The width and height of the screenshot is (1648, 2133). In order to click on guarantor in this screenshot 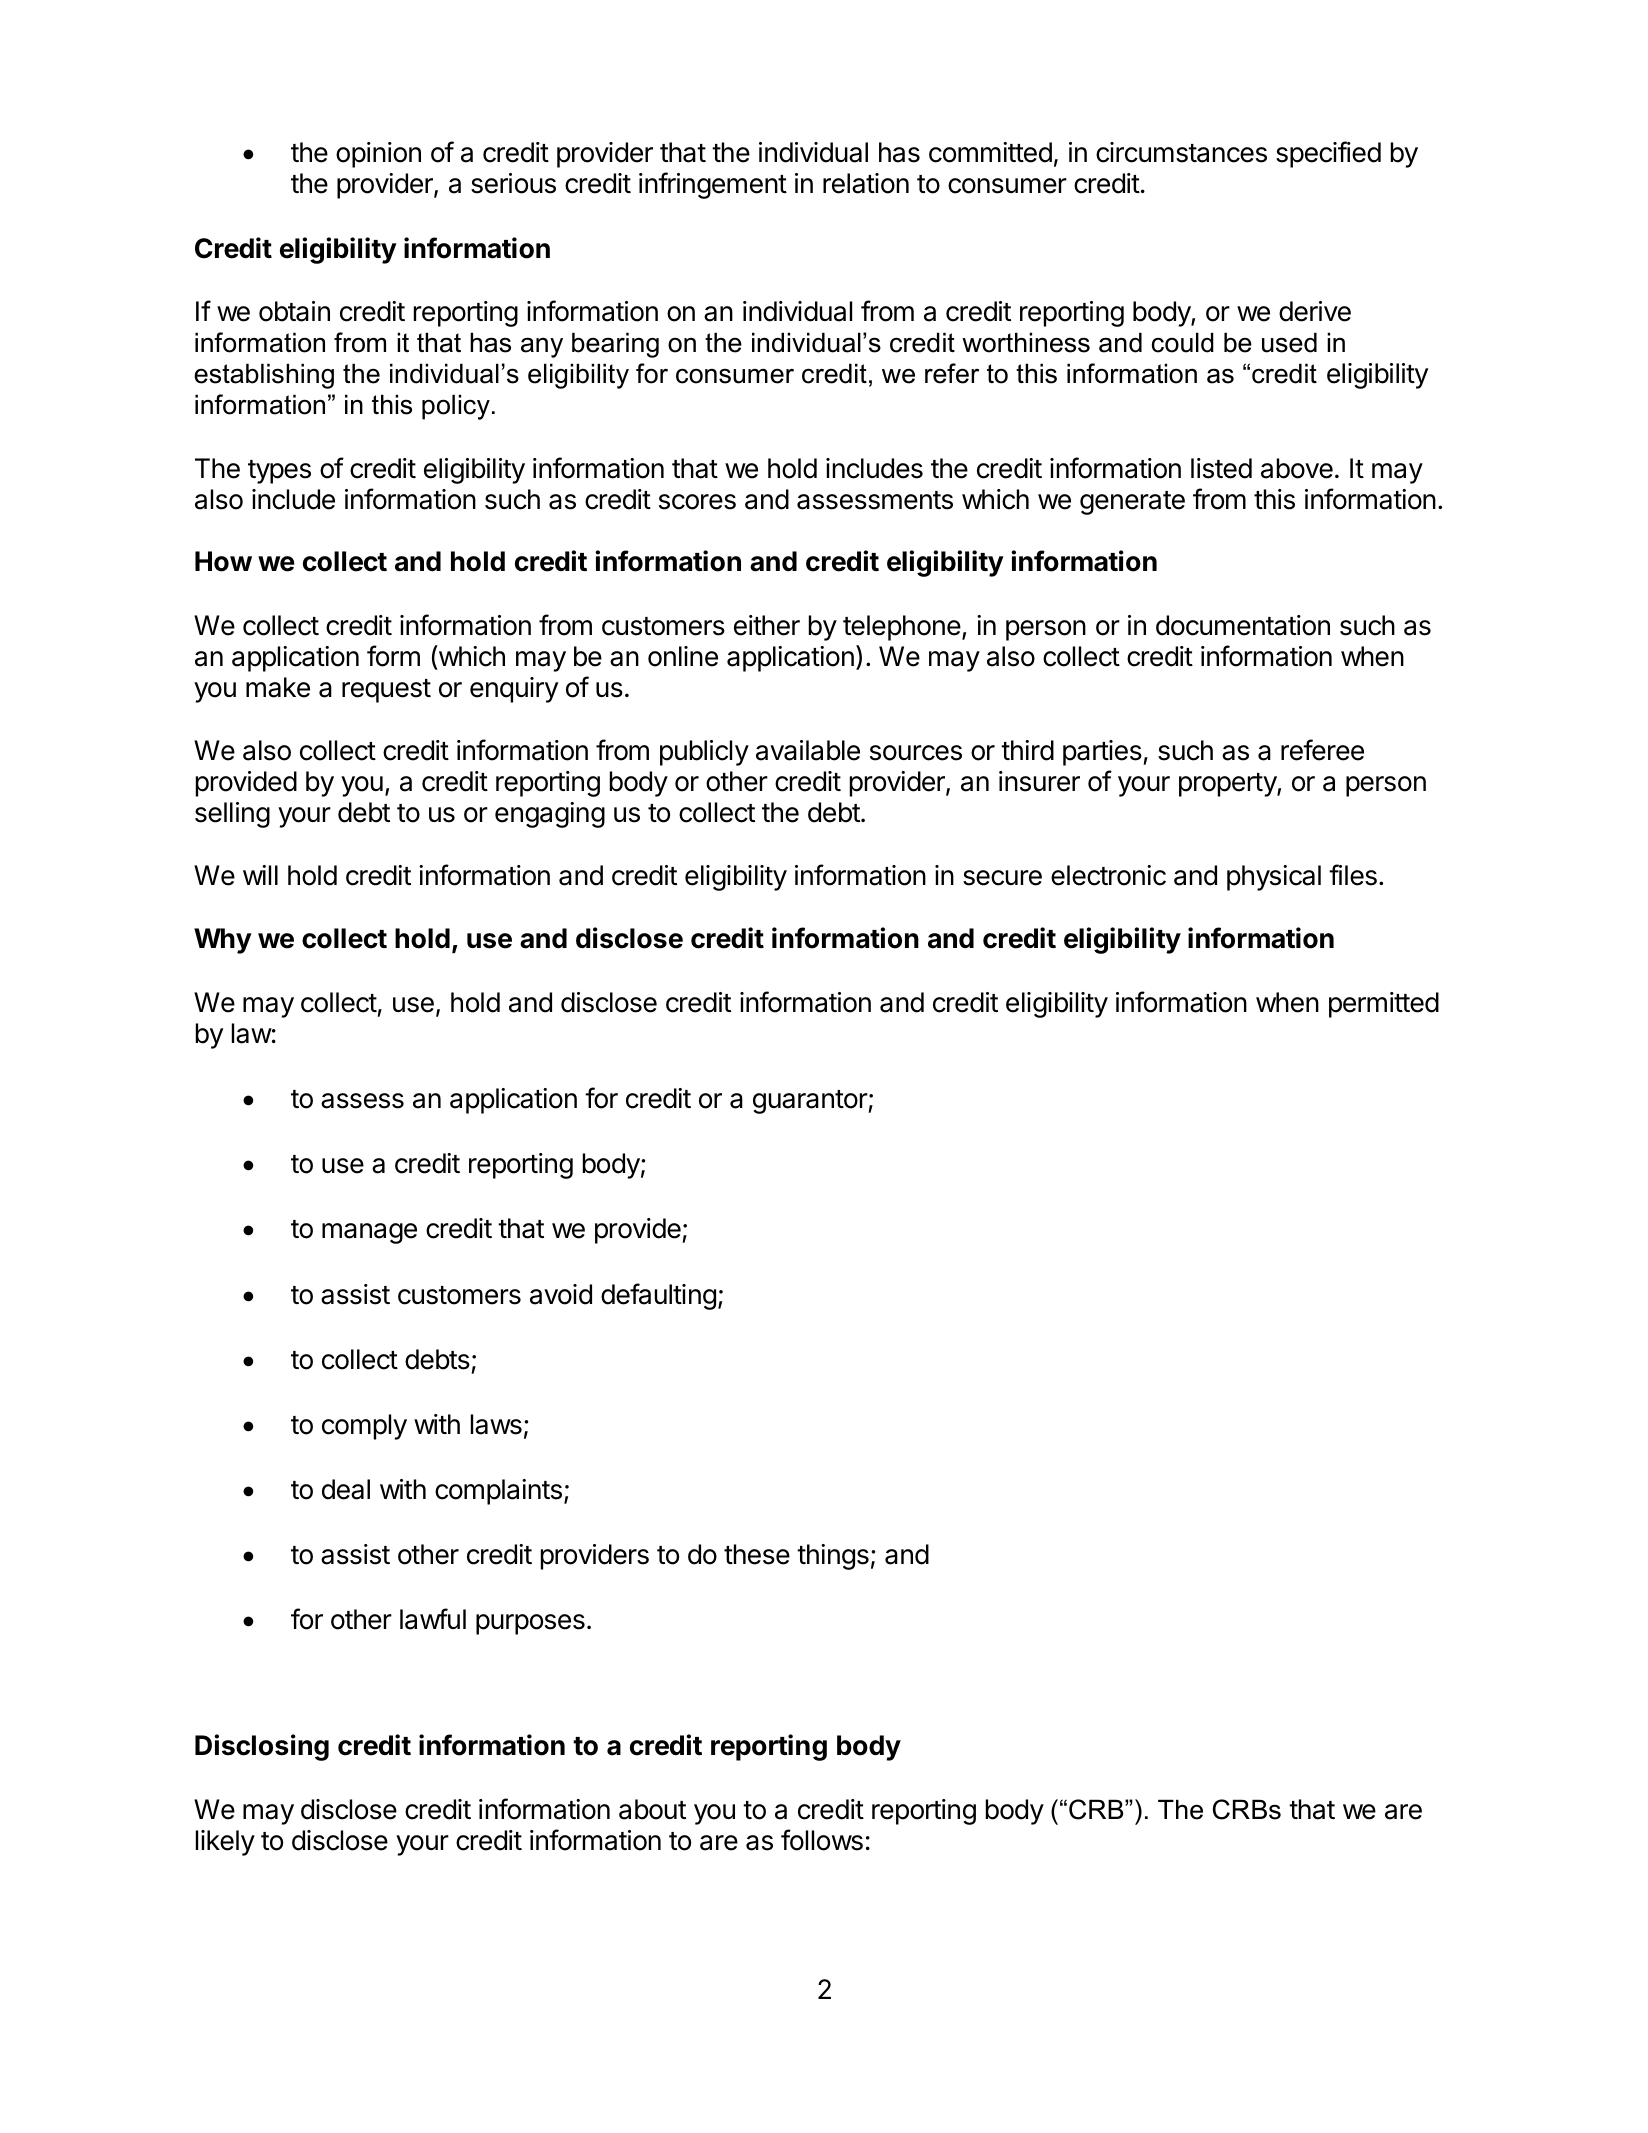, I will do `click(811, 1102)`.
